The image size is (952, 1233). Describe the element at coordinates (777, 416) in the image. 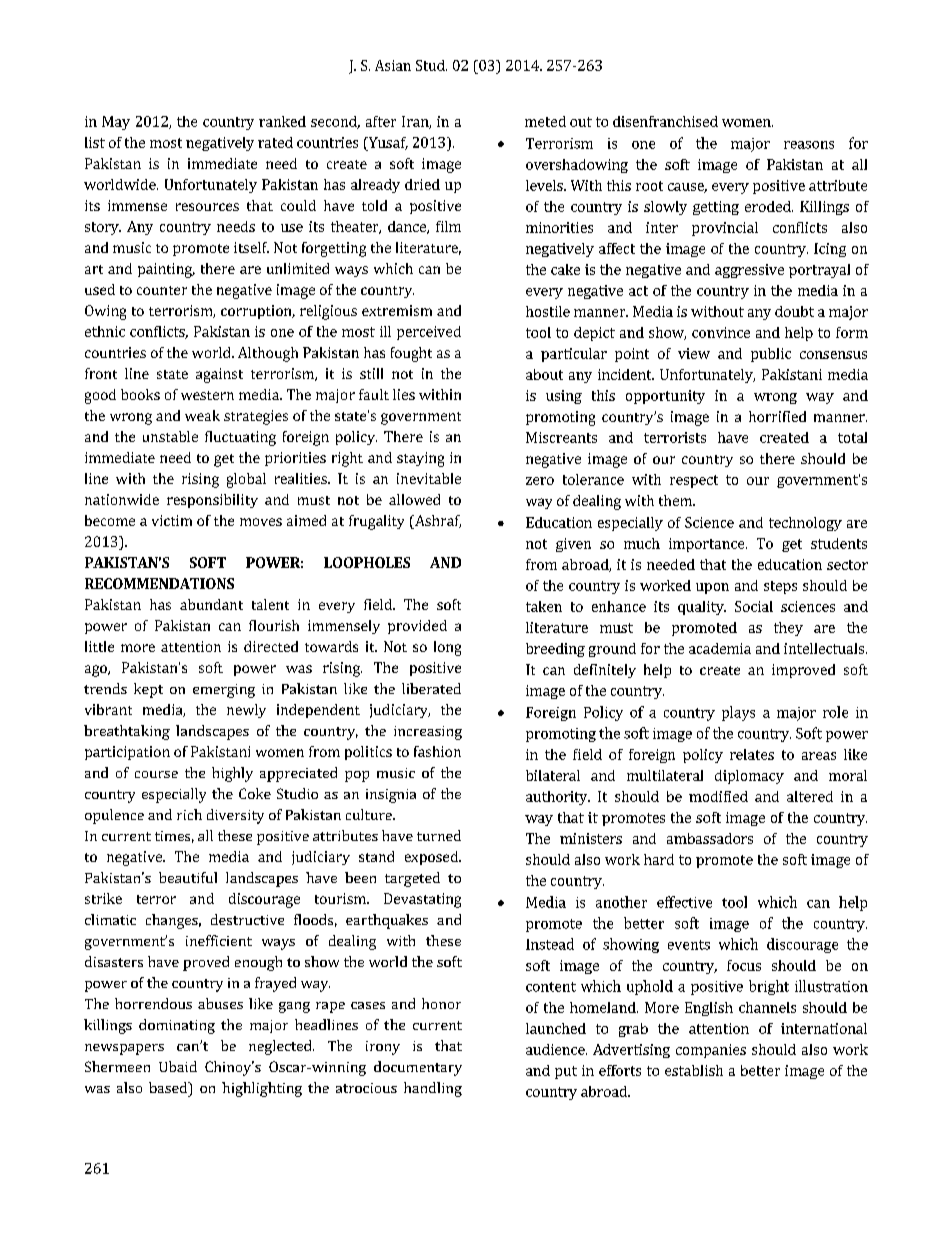

I see `horrified` at that location.
